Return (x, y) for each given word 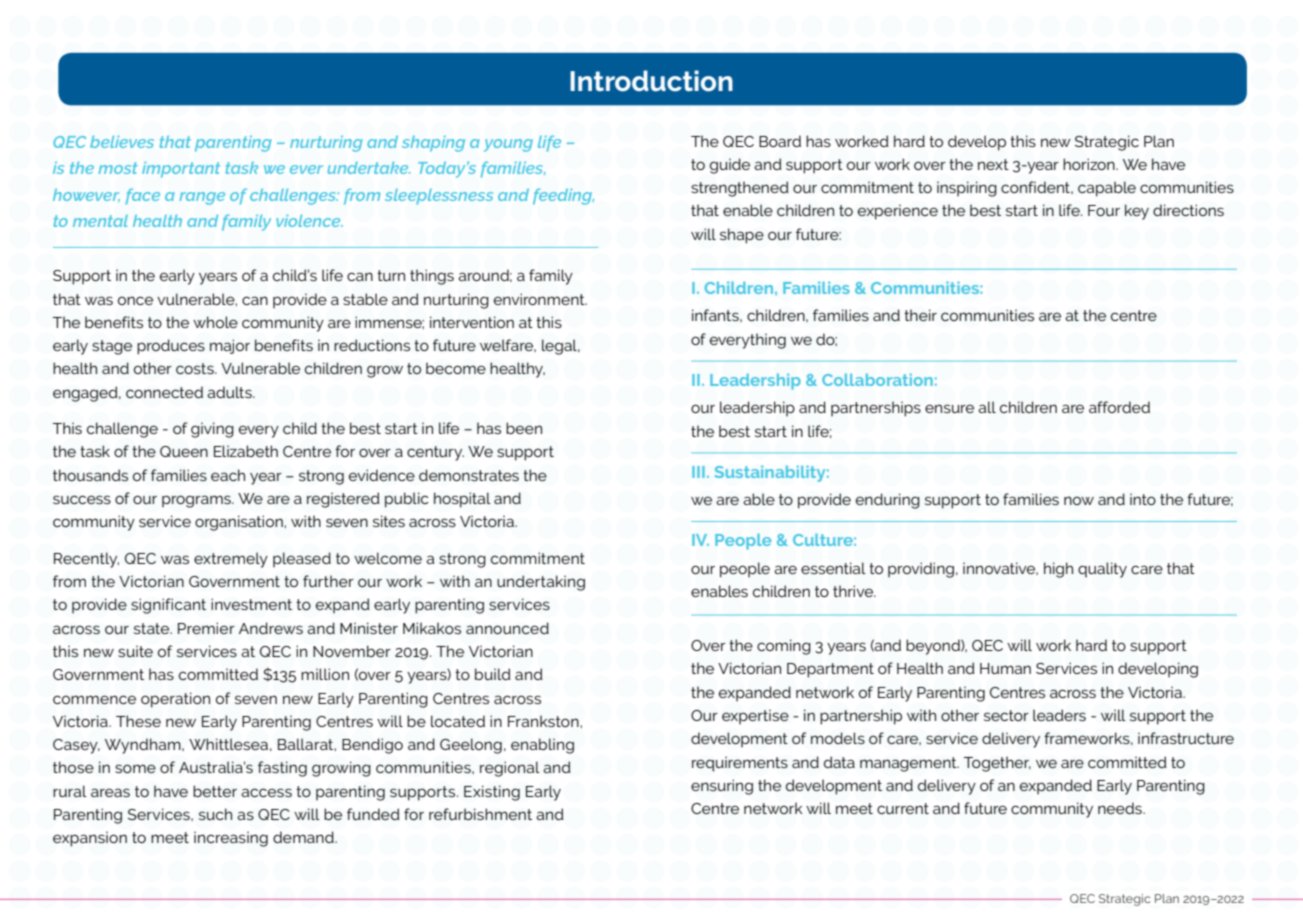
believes (122, 142)
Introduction (651, 81)
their (920, 315)
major (230, 346)
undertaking (541, 583)
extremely (231, 560)
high (1058, 570)
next (993, 164)
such (215, 814)
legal (560, 347)
